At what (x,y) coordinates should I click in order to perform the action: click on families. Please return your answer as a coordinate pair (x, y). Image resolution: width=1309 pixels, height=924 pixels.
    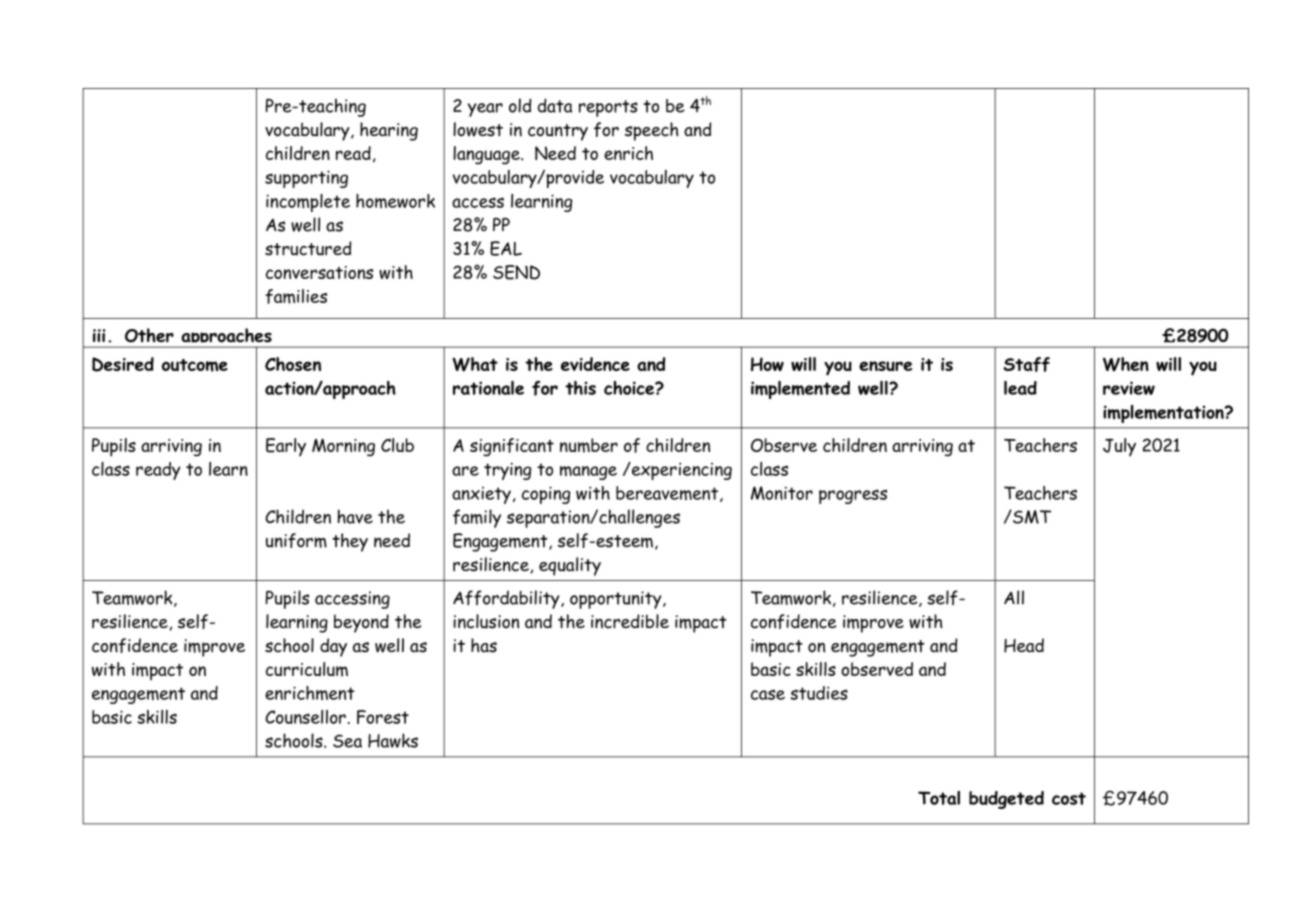
    Looking at the image, I should click on (296, 296).
